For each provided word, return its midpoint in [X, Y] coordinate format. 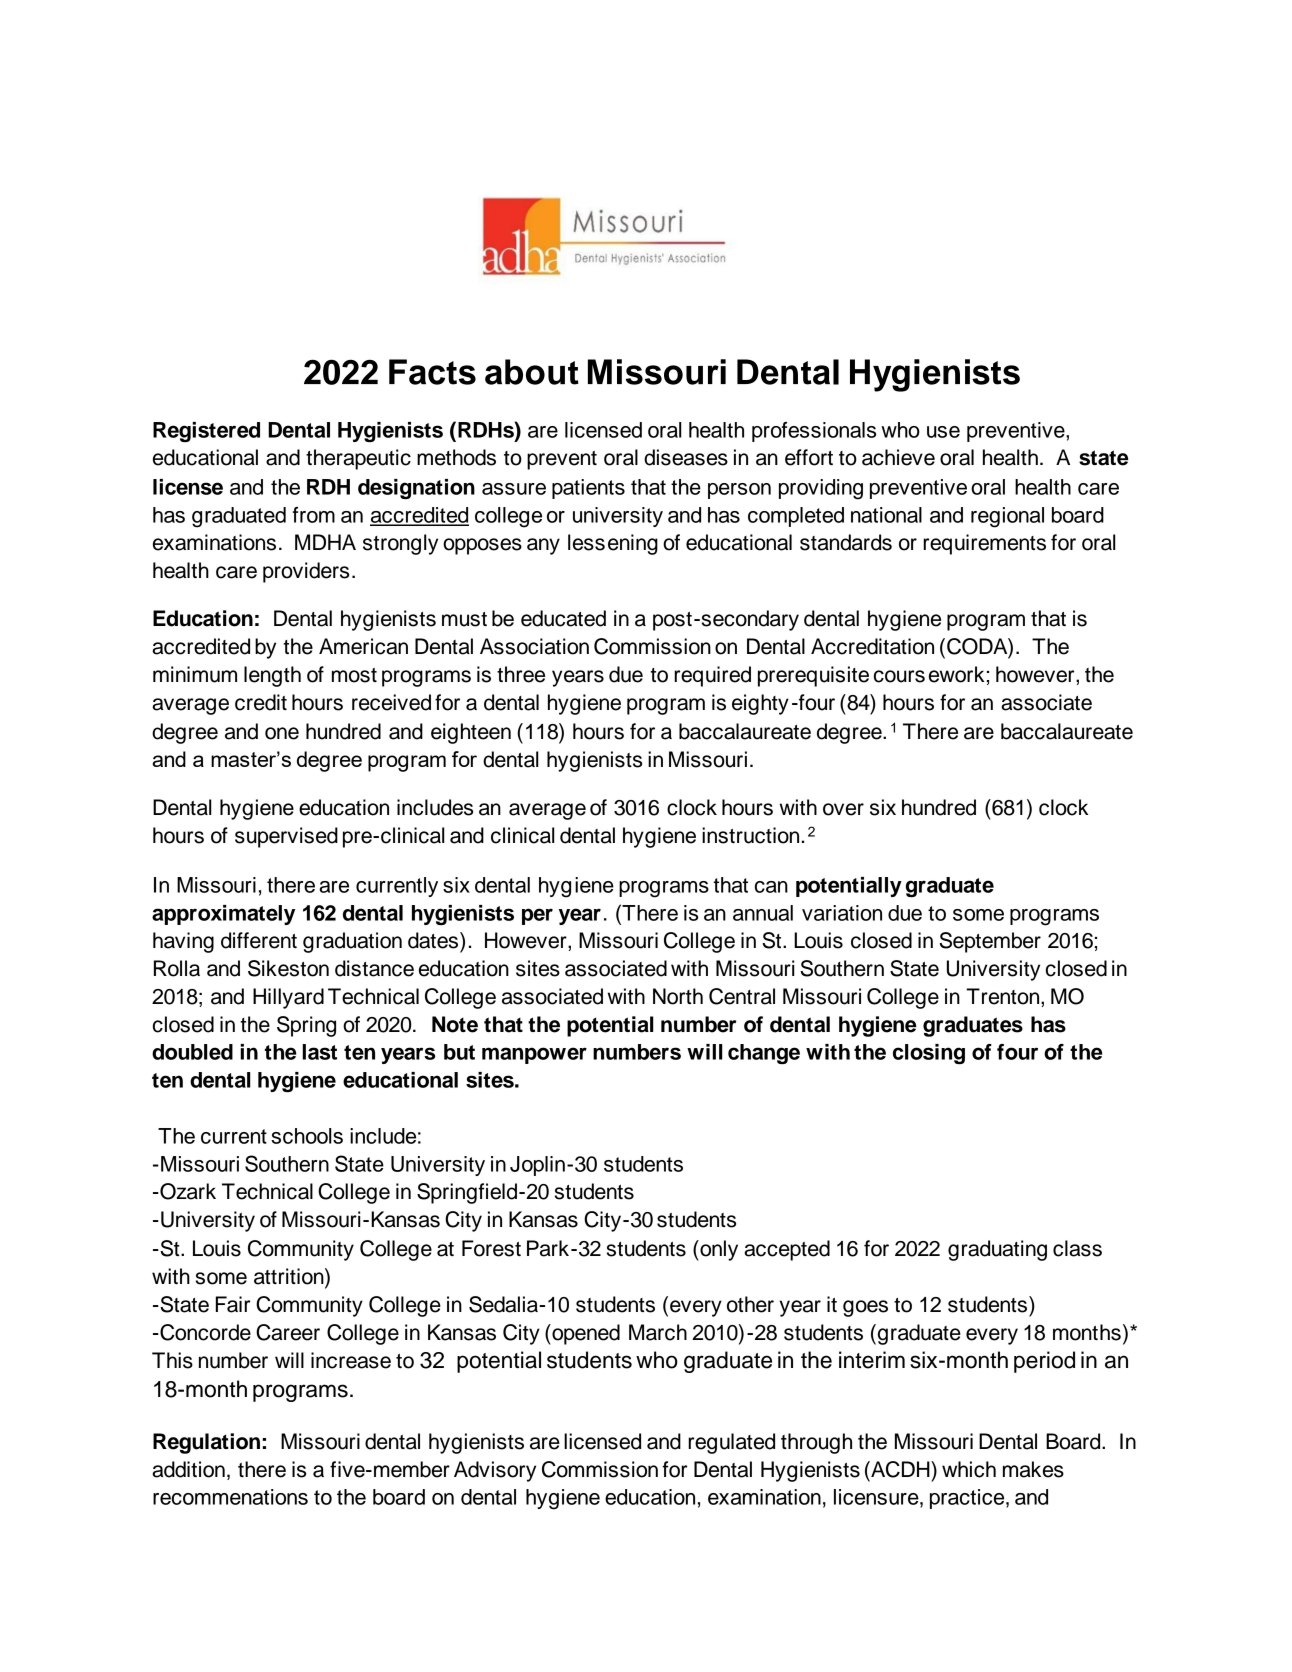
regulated [731, 1443]
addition [188, 1469]
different [259, 940]
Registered [206, 432]
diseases [686, 457]
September [990, 942]
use [943, 432]
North [678, 996]
